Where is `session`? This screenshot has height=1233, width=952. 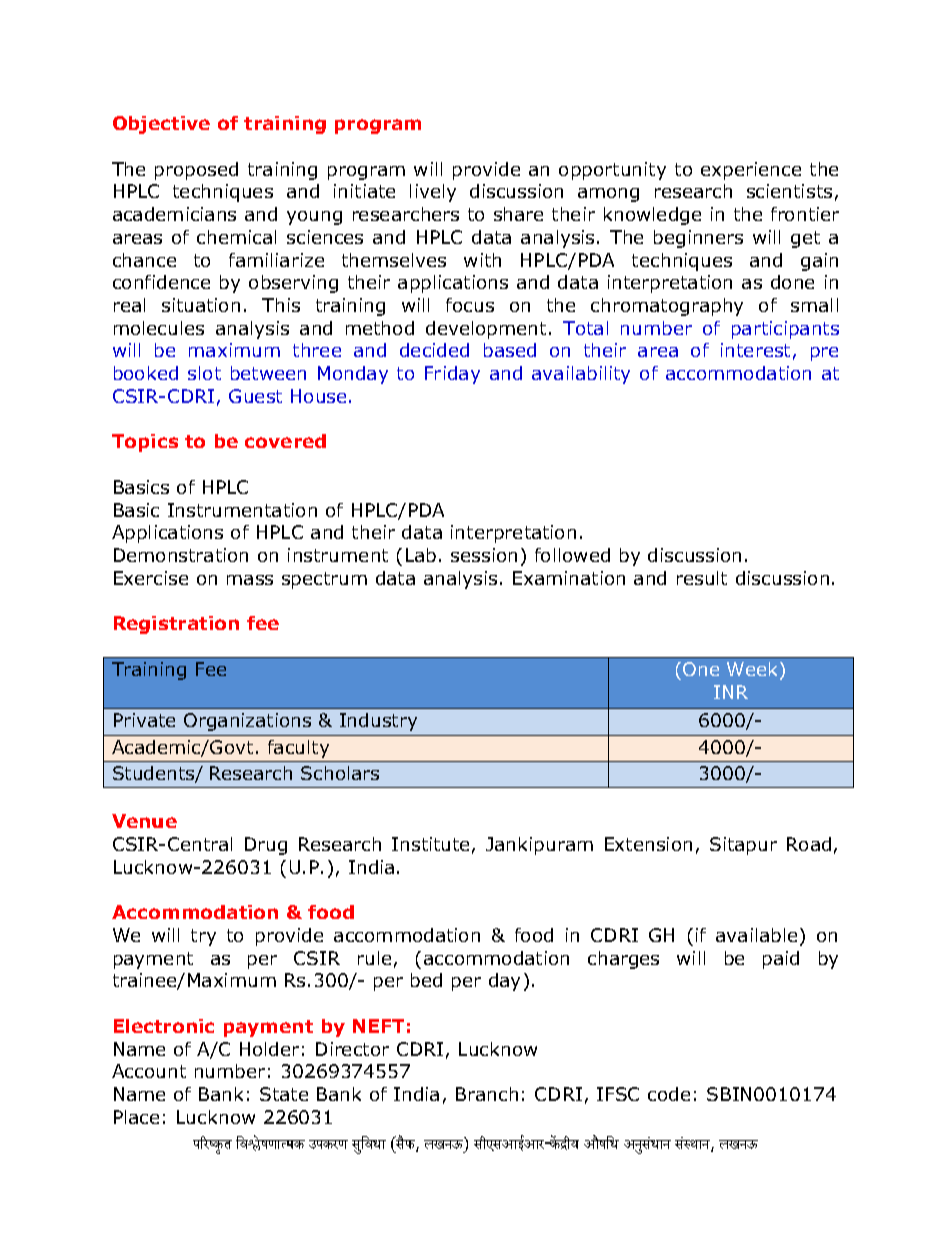 session is located at coordinates (484, 555).
